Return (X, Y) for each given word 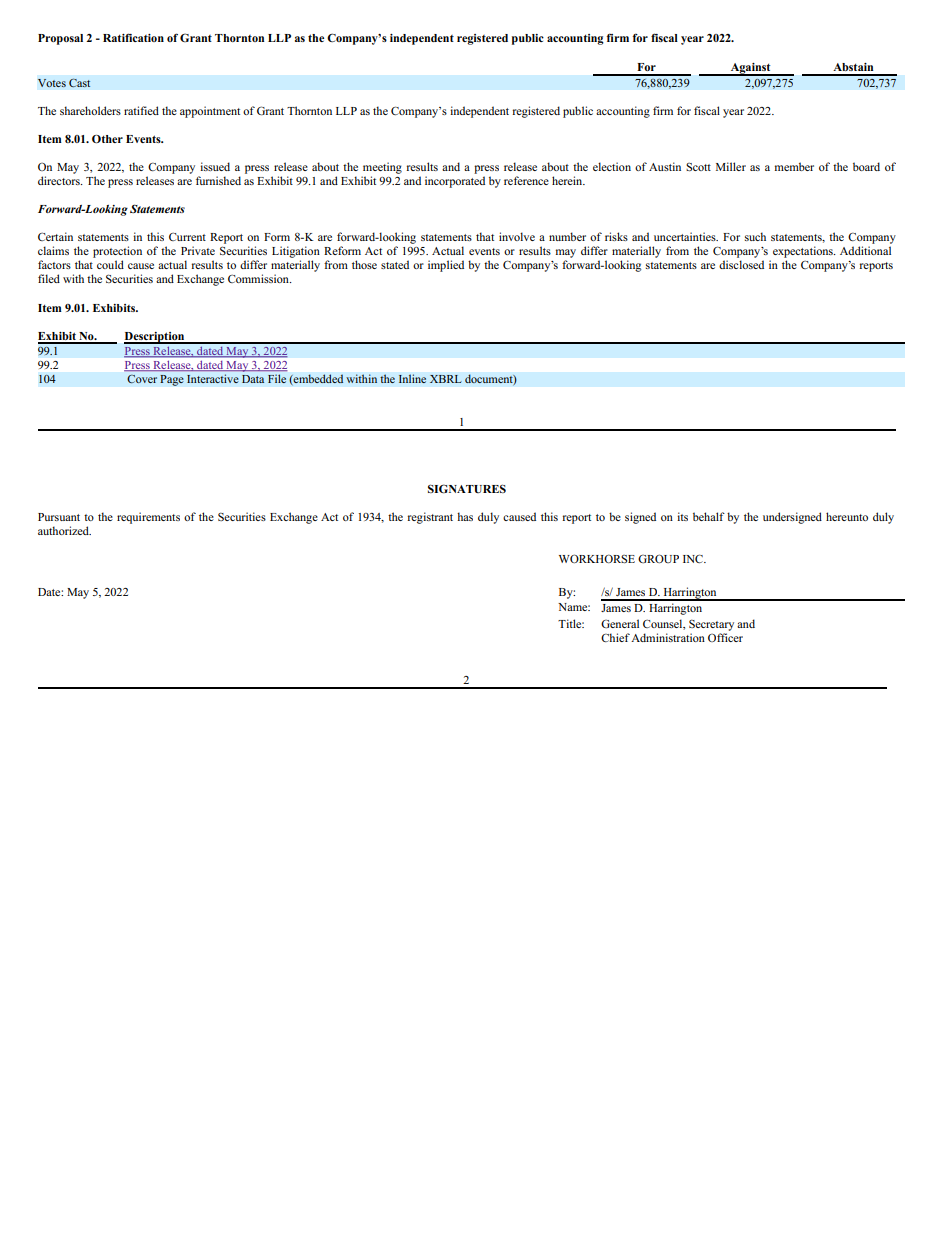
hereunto (847, 516)
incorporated (455, 182)
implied (446, 266)
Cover (142, 379)
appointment (210, 112)
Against (750, 69)
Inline (412, 378)
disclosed (741, 264)
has (465, 516)
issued (215, 166)
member (794, 166)
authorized (64, 530)
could (110, 264)
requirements (148, 518)
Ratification (133, 37)
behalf (709, 516)
